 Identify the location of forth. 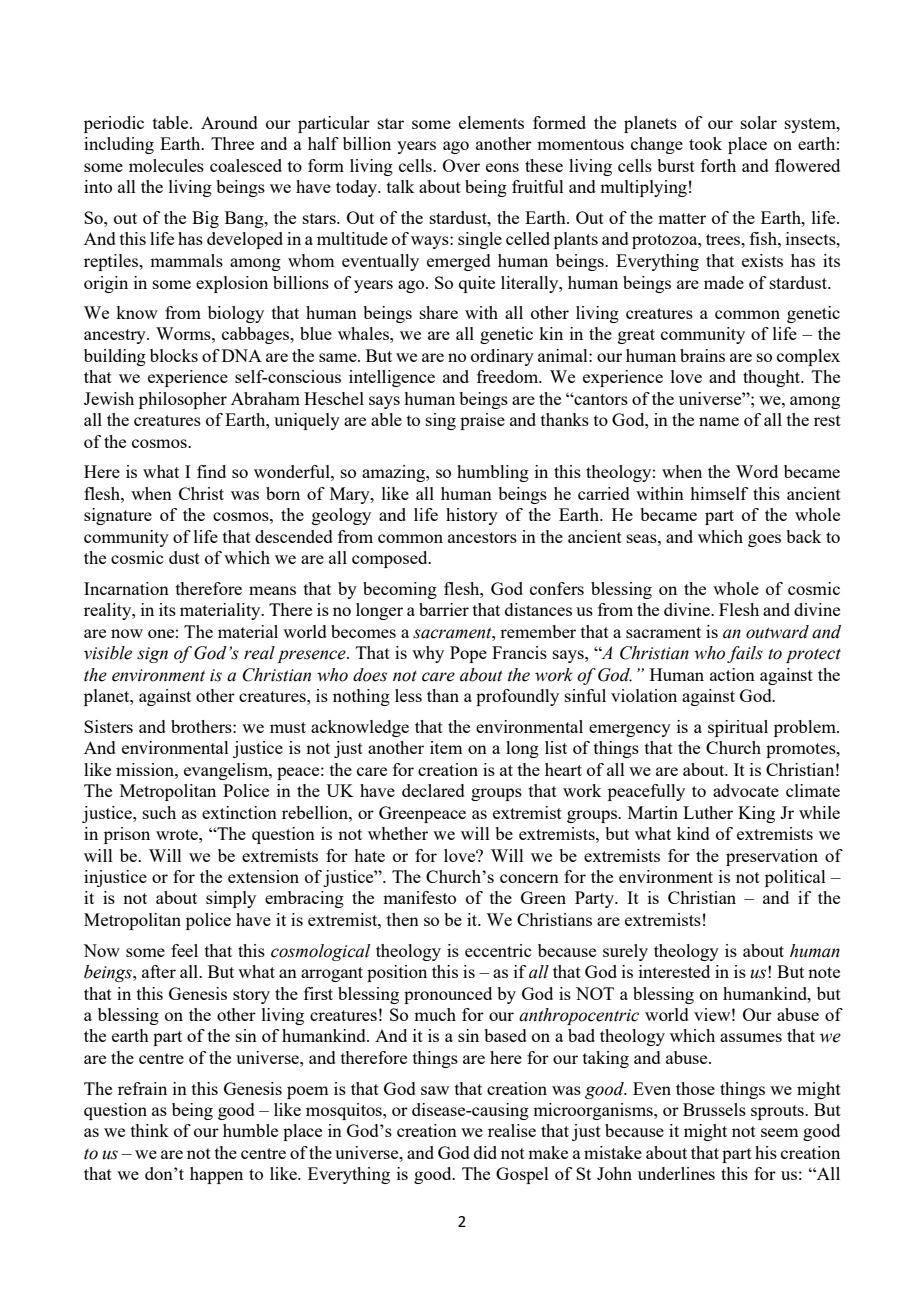
(718, 165).
